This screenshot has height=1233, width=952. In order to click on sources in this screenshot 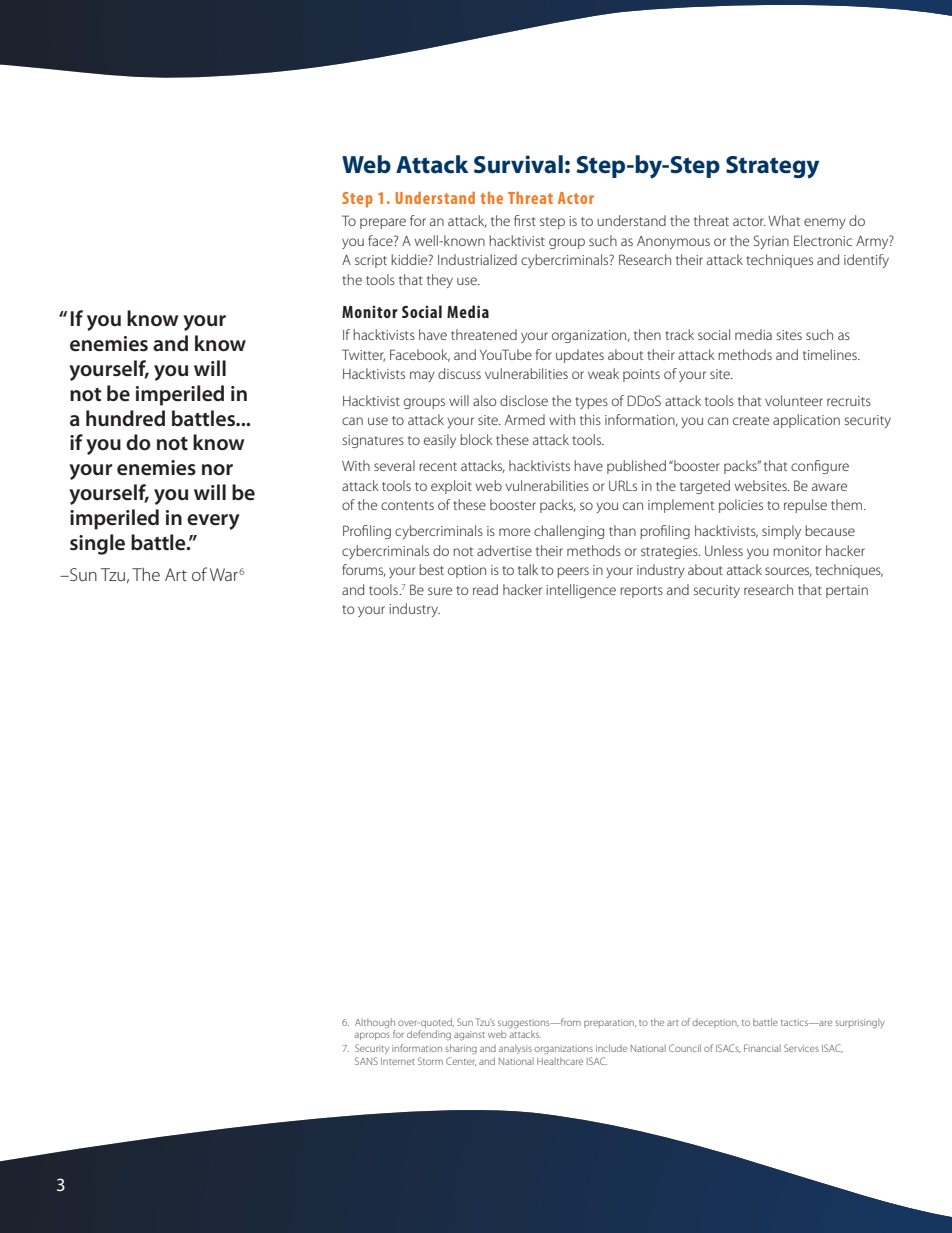, I will do `click(788, 572)`.
